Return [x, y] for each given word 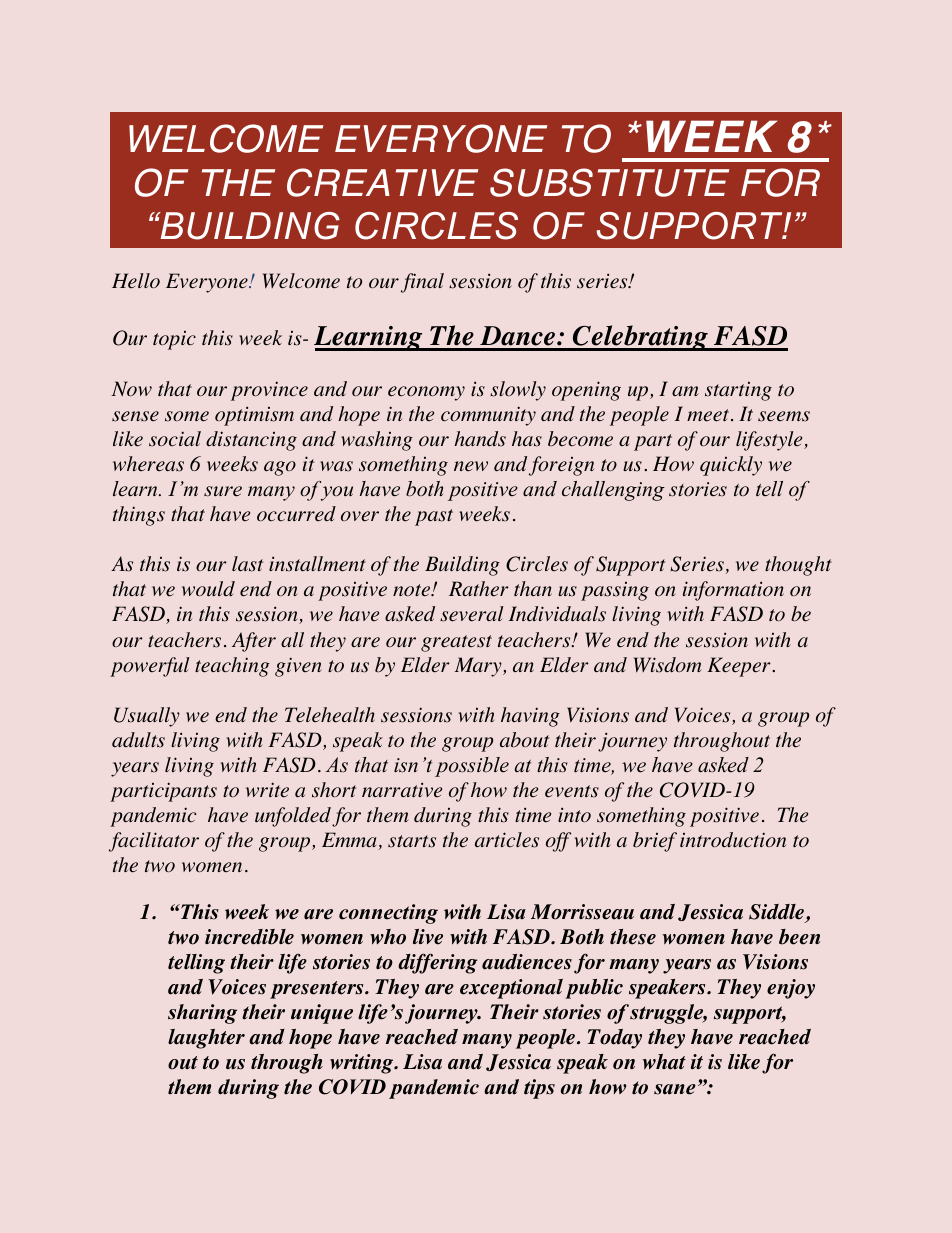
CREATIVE [382, 182]
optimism [254, 416]
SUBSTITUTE [609, 182]
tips [539, 1089]
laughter [206, 1039]
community [488, 416]
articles [507, 840]
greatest [456, 643]
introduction [733, 840]
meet [708, 415]
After [254, 642]
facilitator [154, 842]
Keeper [740, 667]
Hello [136, 281]
